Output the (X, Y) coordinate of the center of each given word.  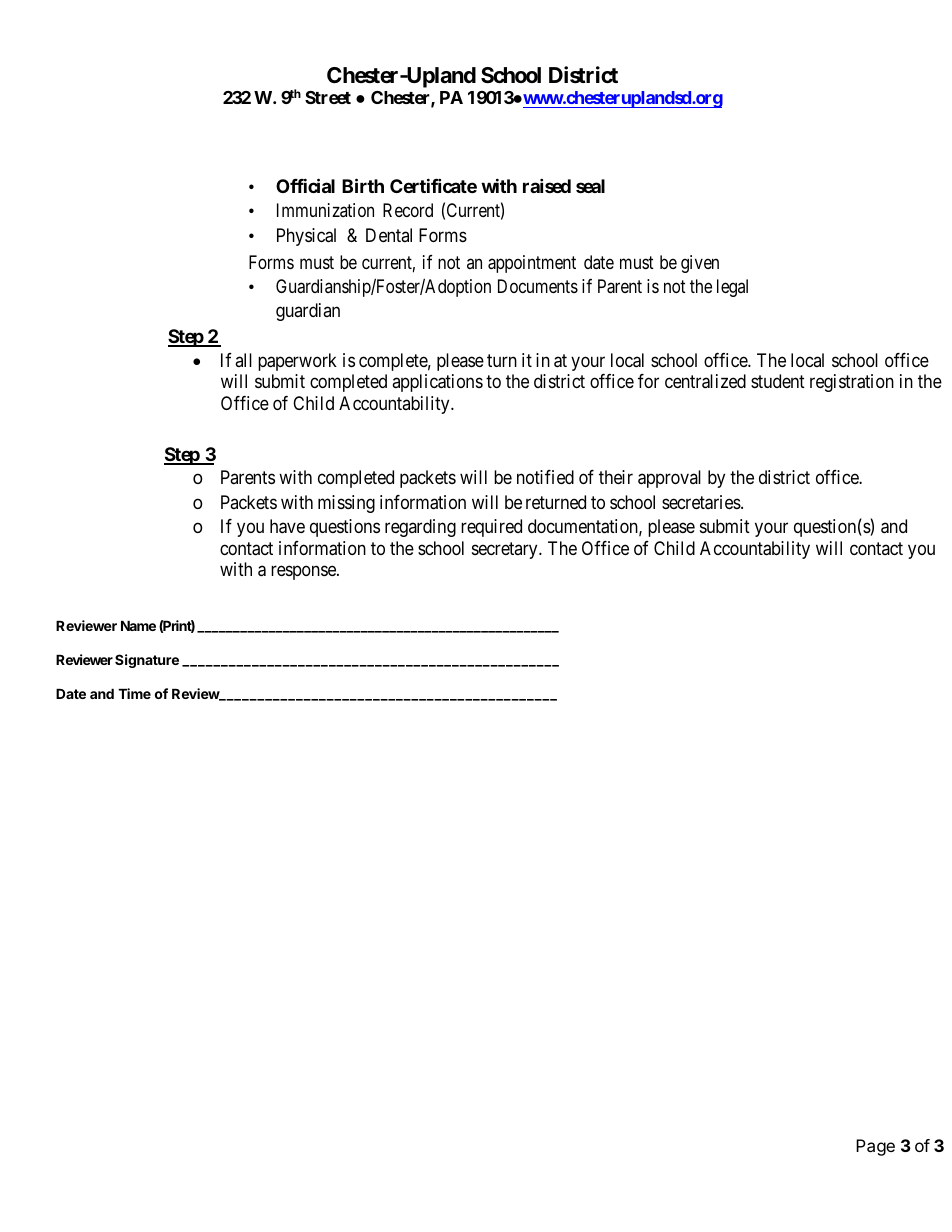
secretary (506, 550)
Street (328, 97)
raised (547, 185)
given (700, 264)
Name (138, 626)
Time (134, 693)
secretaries (702, 502)
